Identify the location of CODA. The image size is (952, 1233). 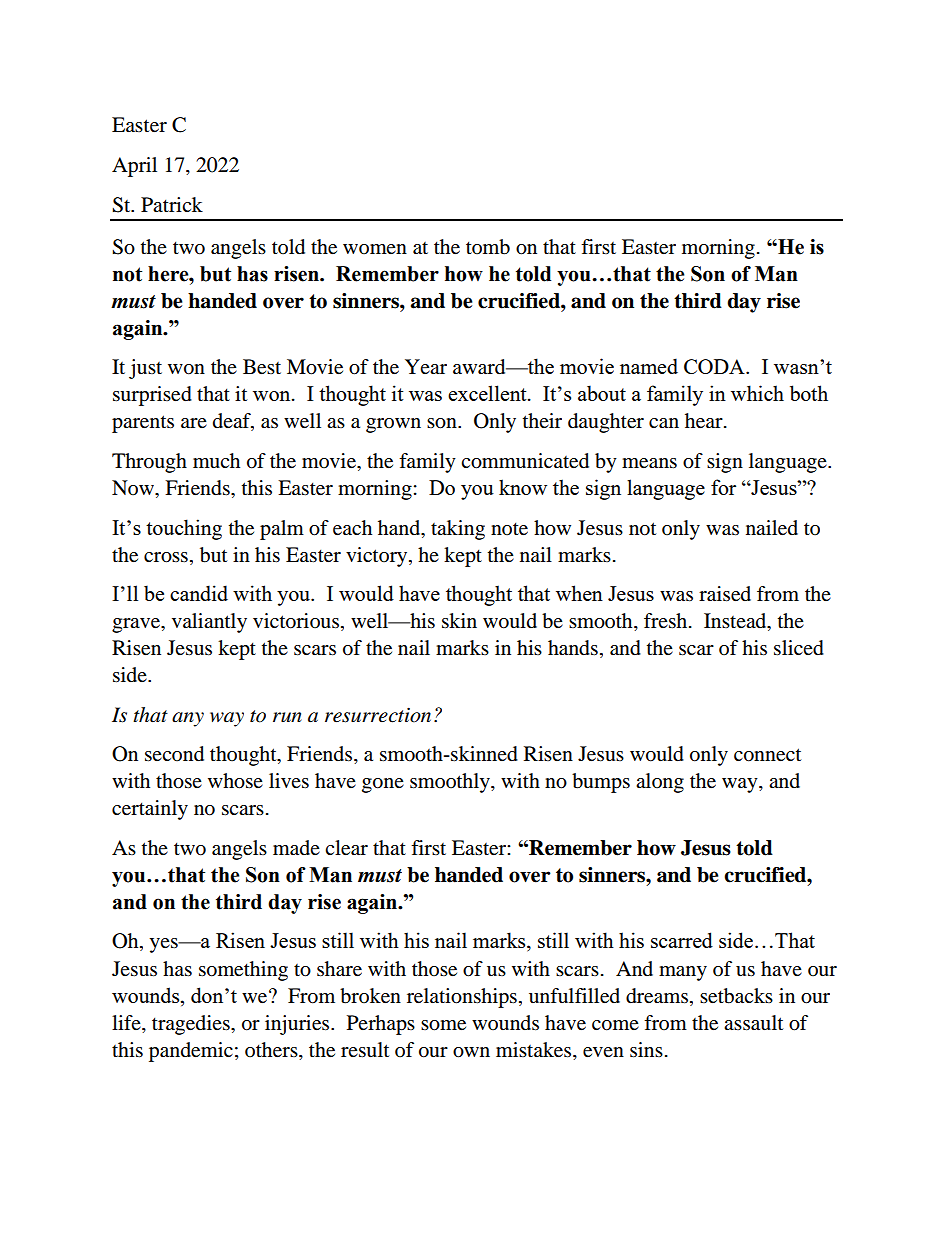
(715, 366).
